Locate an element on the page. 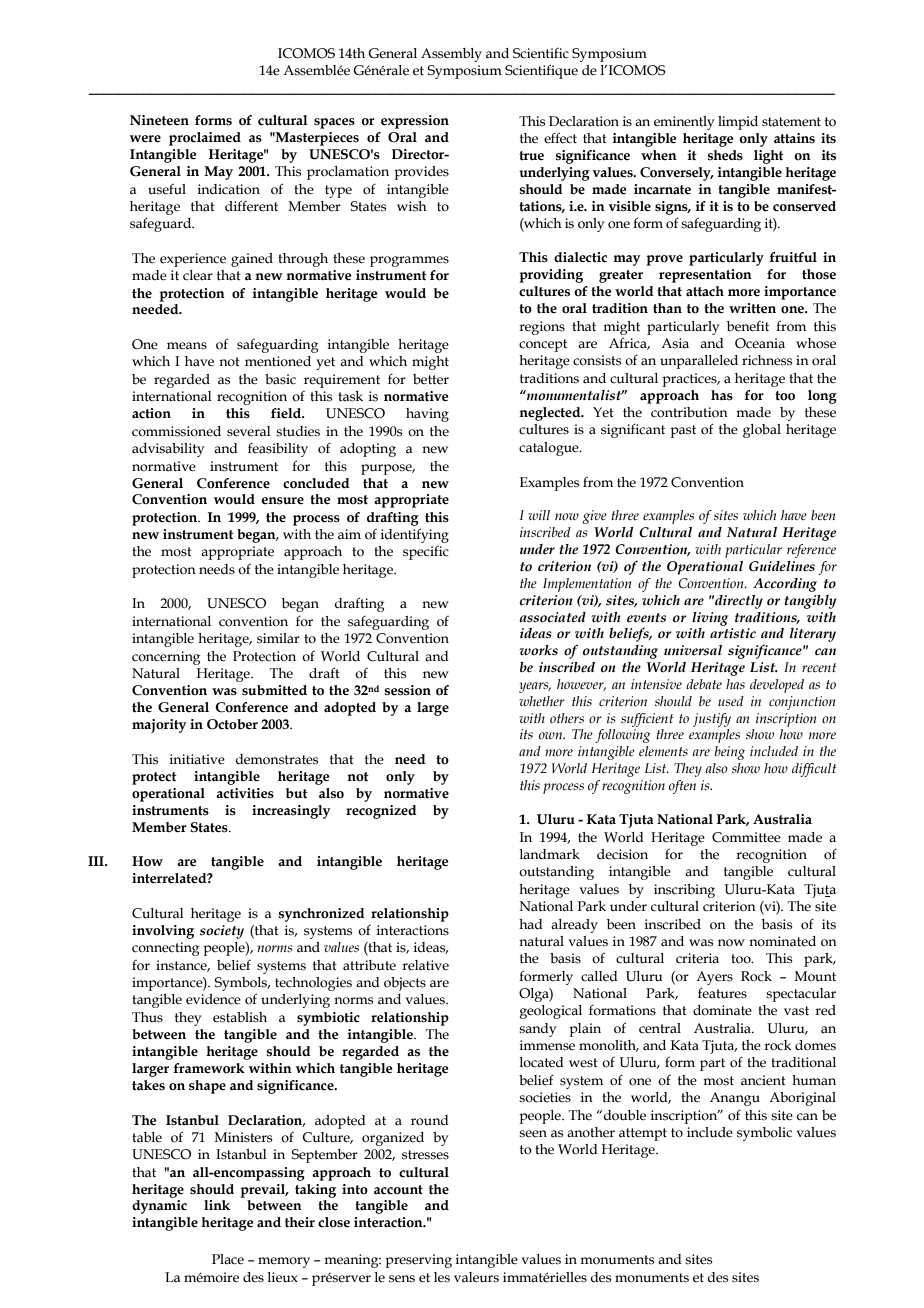 This document has width=924, height=1308. Ayers is located at coordinates (714, 978).
